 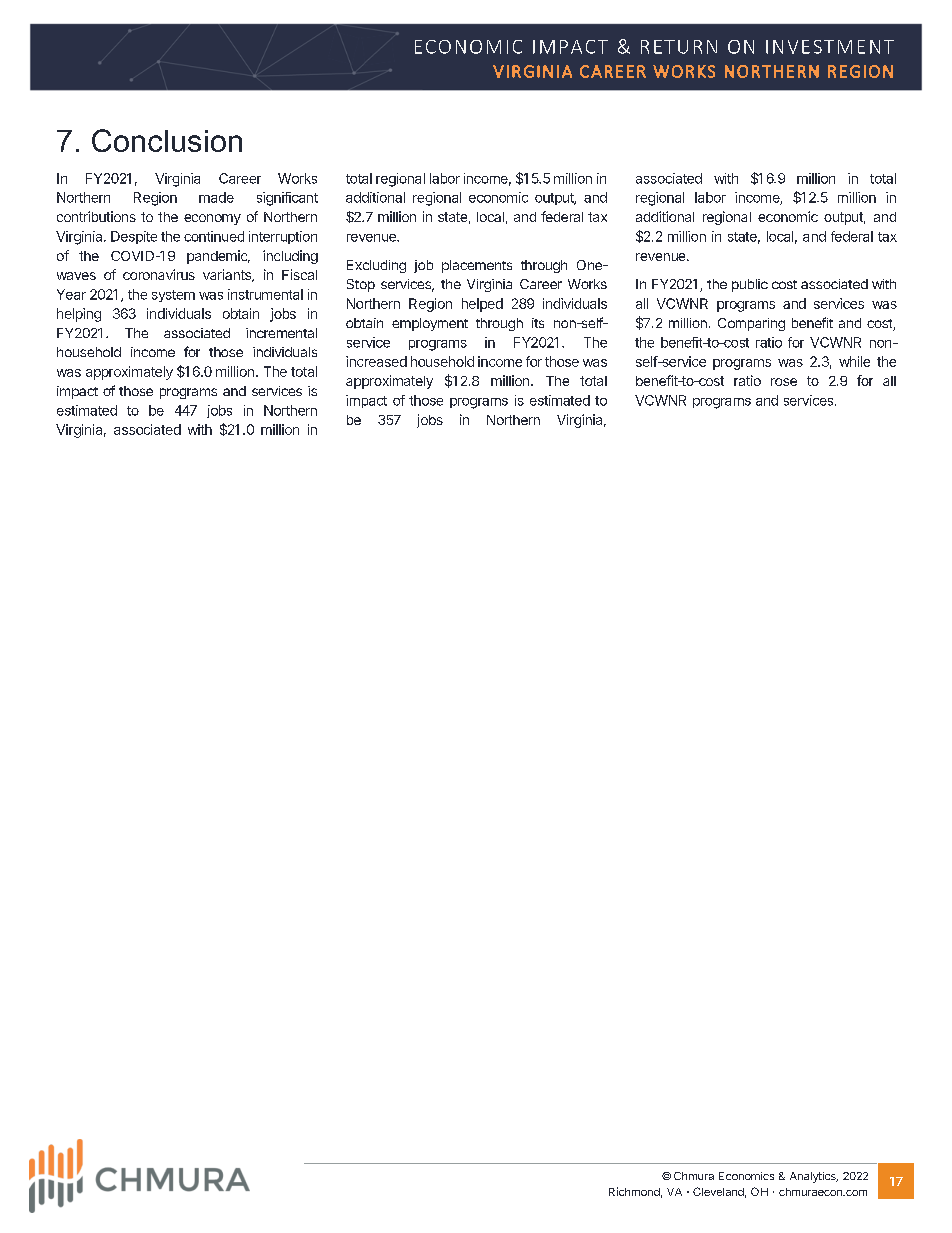 What do you see at coordinates (814, 1177) in the screenshot?
I see `Analytics` at bounding box center [814, 1177].
